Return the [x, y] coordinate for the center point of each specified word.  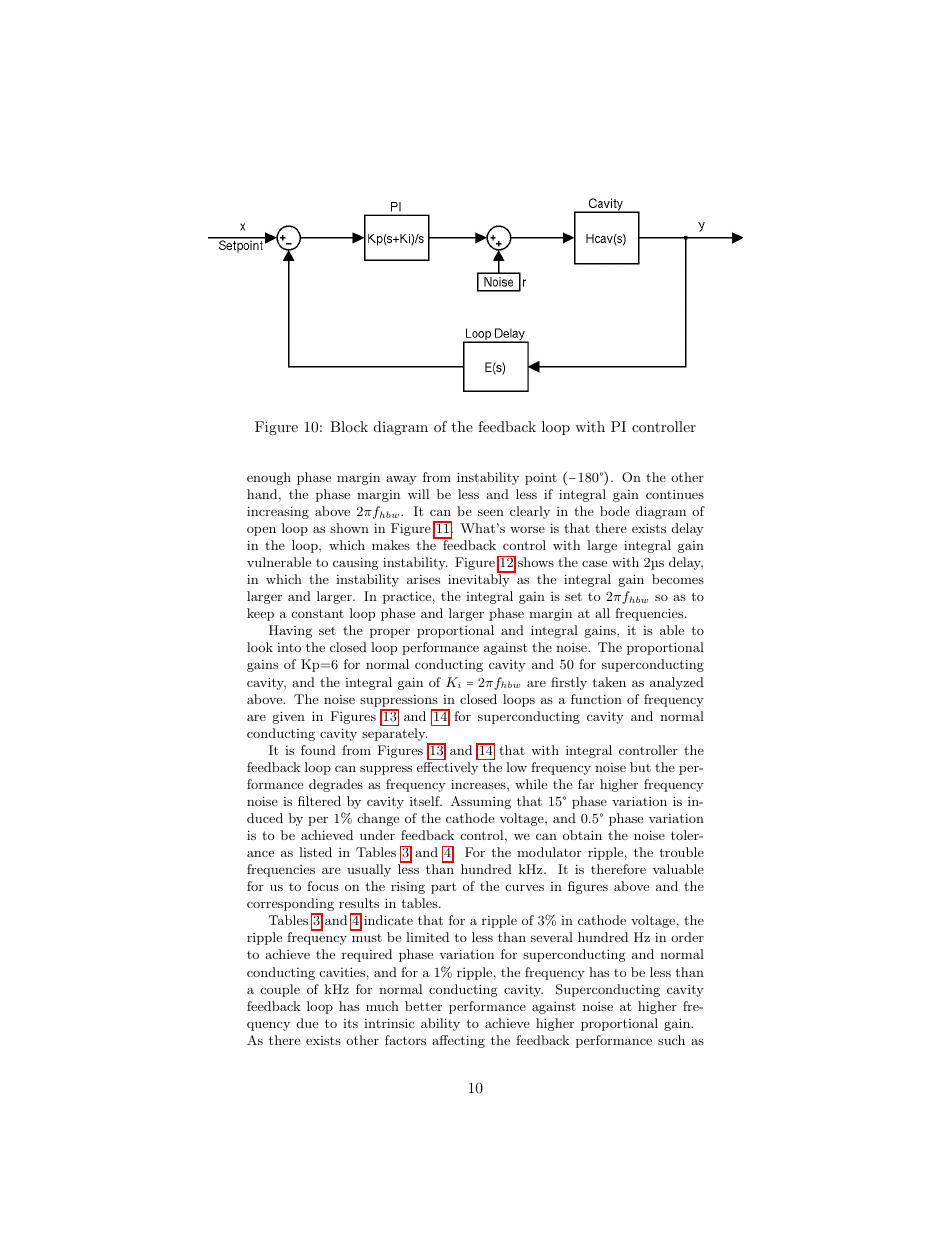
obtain [582, 835]
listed [315, 852]
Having [290, 631]
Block [349, 426]
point [541, 479]
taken [609, 682]
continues [675, 494]
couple [280, 990]
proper [390, 633]
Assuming [481, 802]
